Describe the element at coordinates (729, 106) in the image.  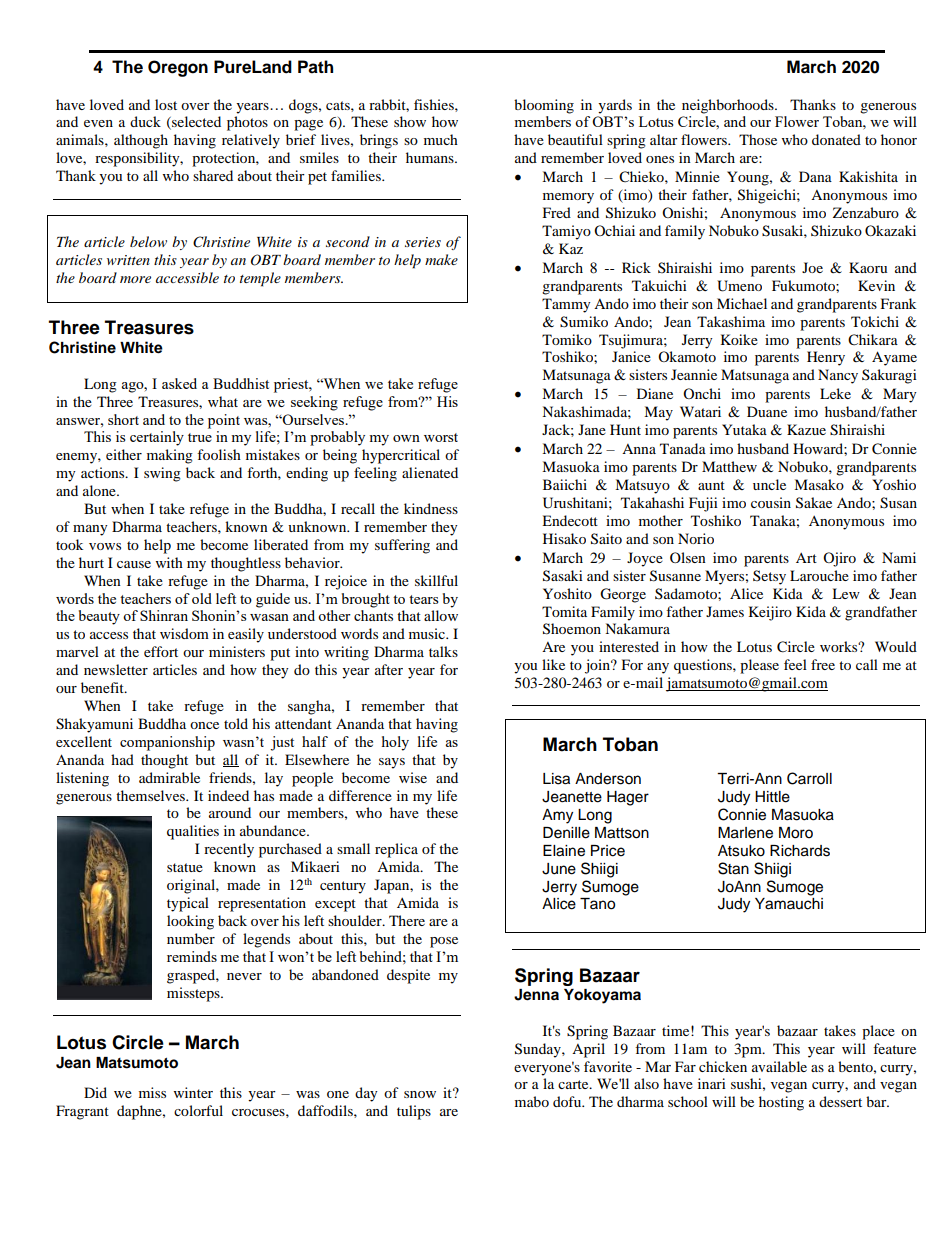
I see `neighborhoods` at that location.
